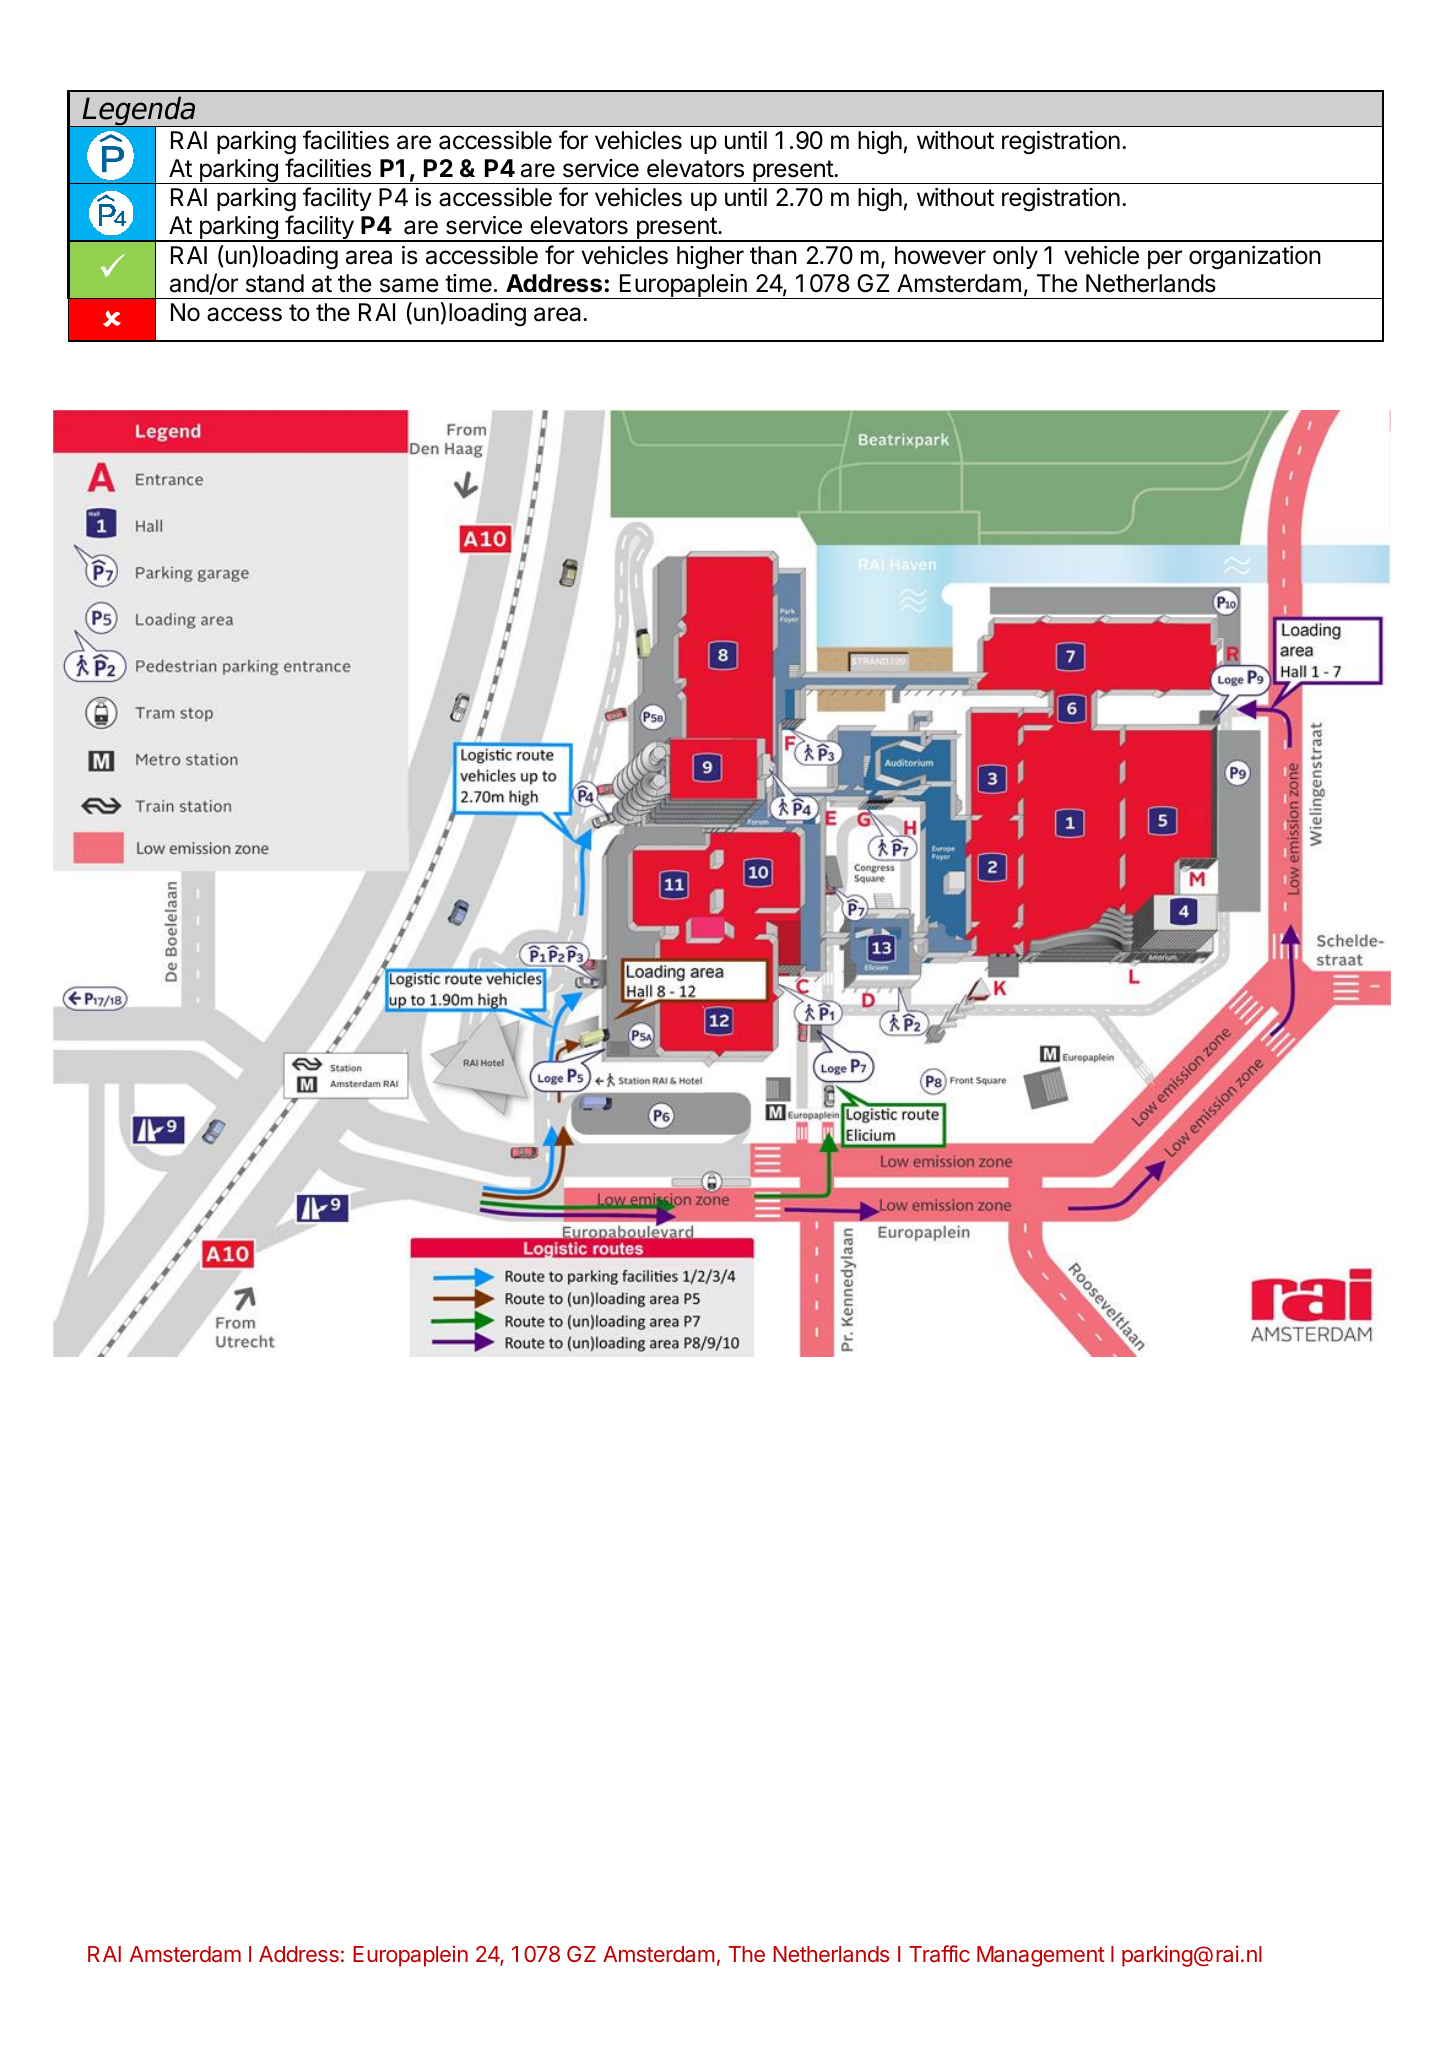 The height and width of the document is (2054, 1453). Describe the element at coordinates (1041, 1956) in the document. I see `Management` at that location.
